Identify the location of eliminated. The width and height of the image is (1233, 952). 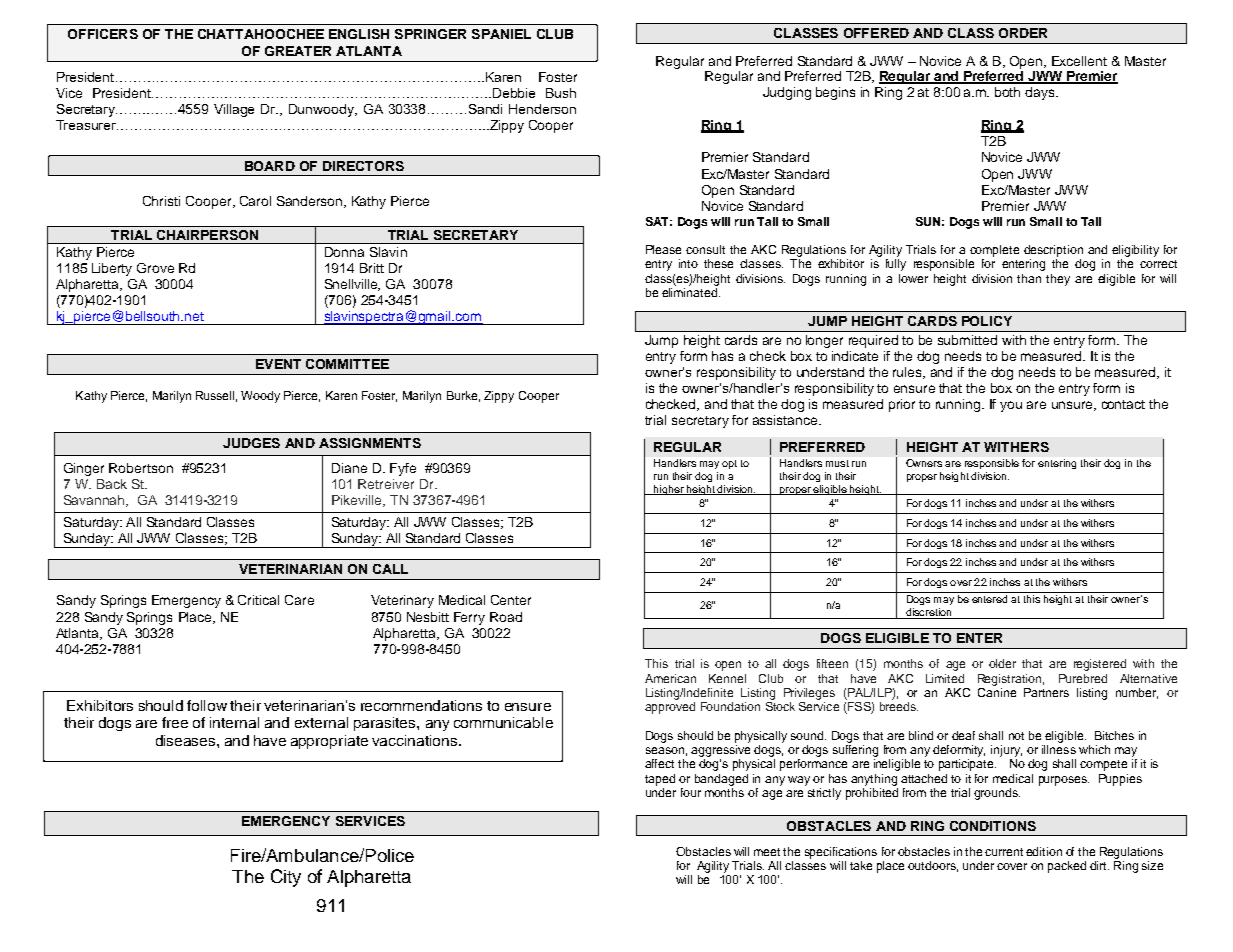
(691, 292).
